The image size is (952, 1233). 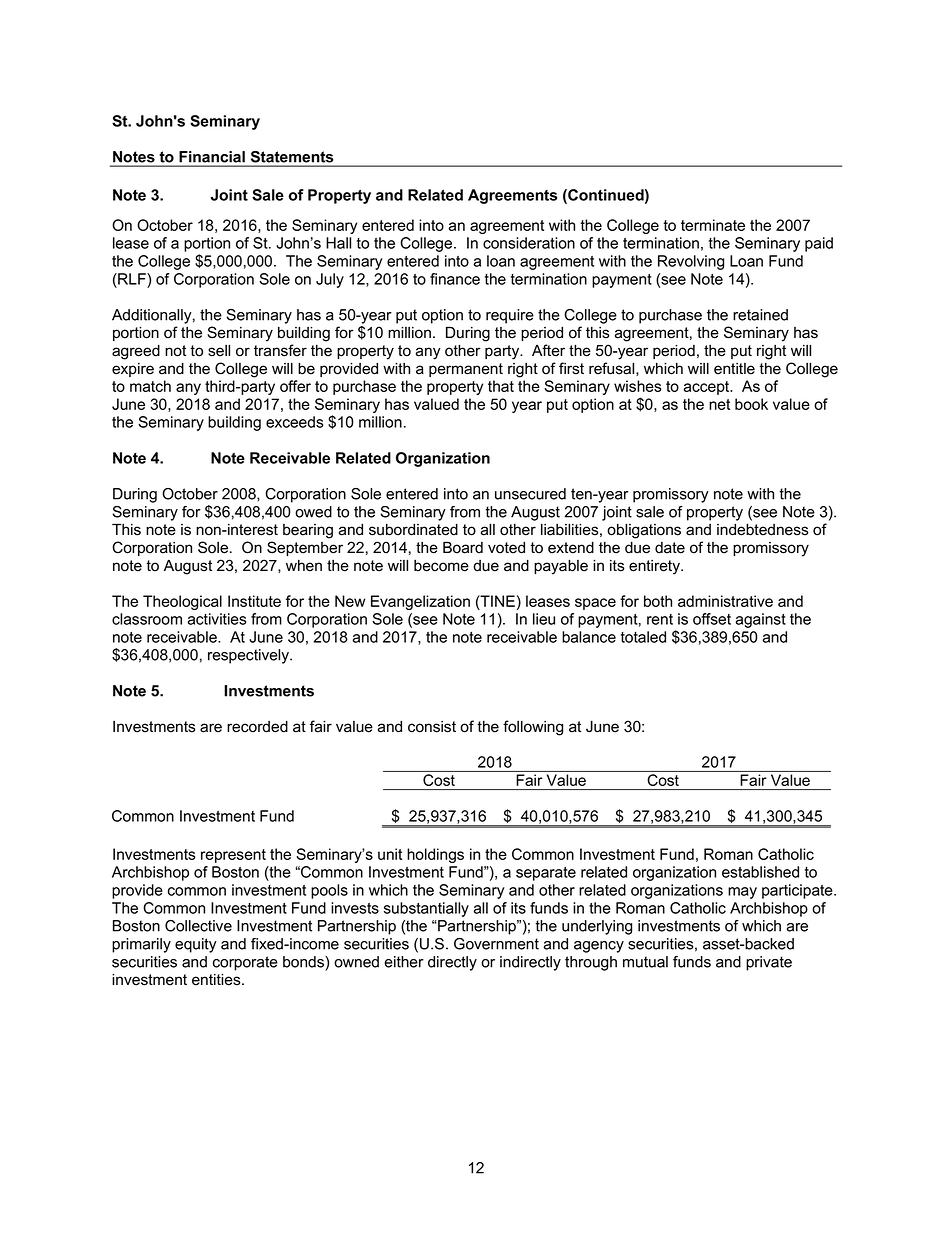 I want to click on consideration, so click(x=529, y=243).
